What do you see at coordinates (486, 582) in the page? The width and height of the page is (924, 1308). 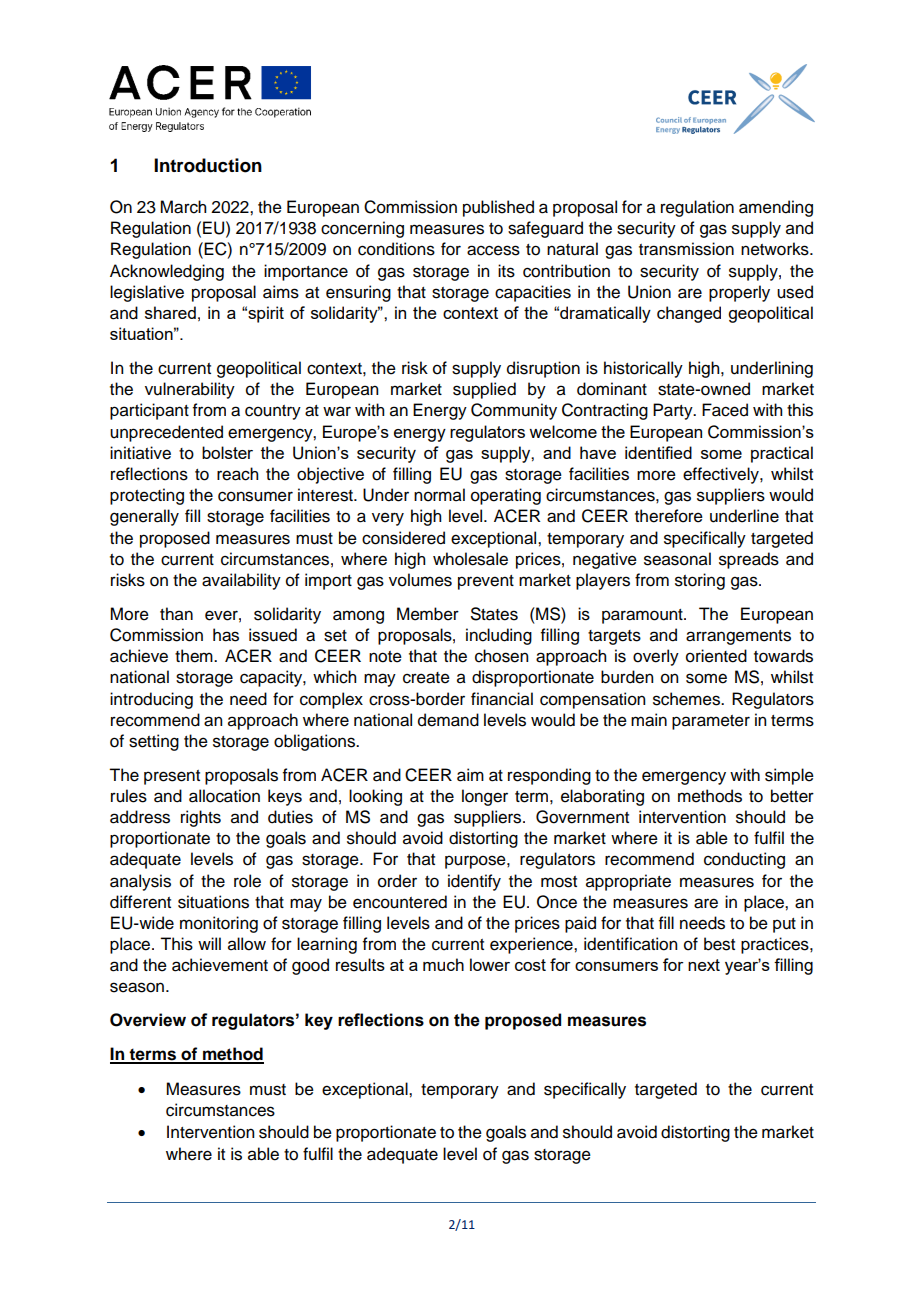 I see `prevent` at bounding box center [486, 582].
